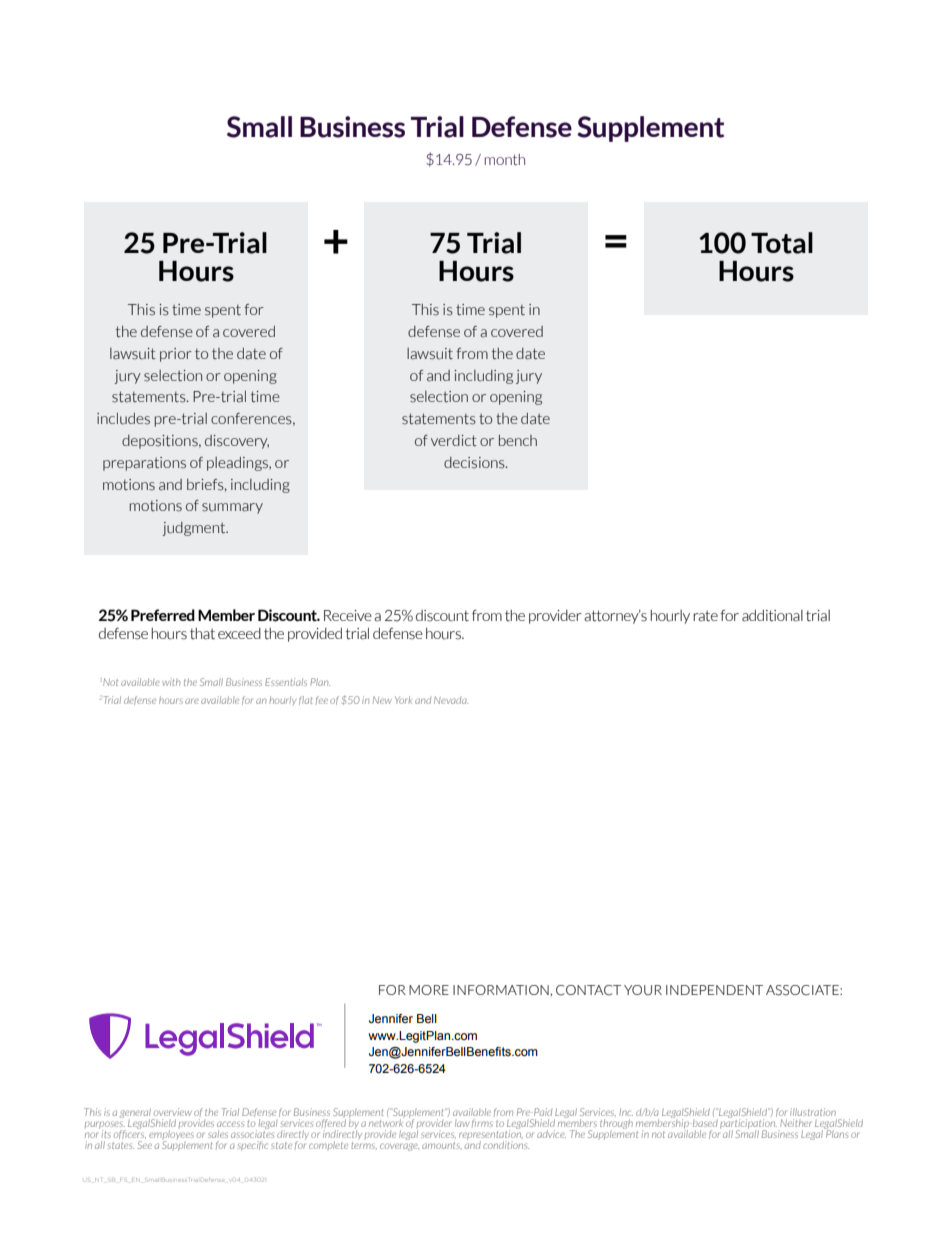 The image size is (952, 1233). What do you see at coordinates (202, 634) in the screenshot?
I see `that` at bounding box center [202, 634].
